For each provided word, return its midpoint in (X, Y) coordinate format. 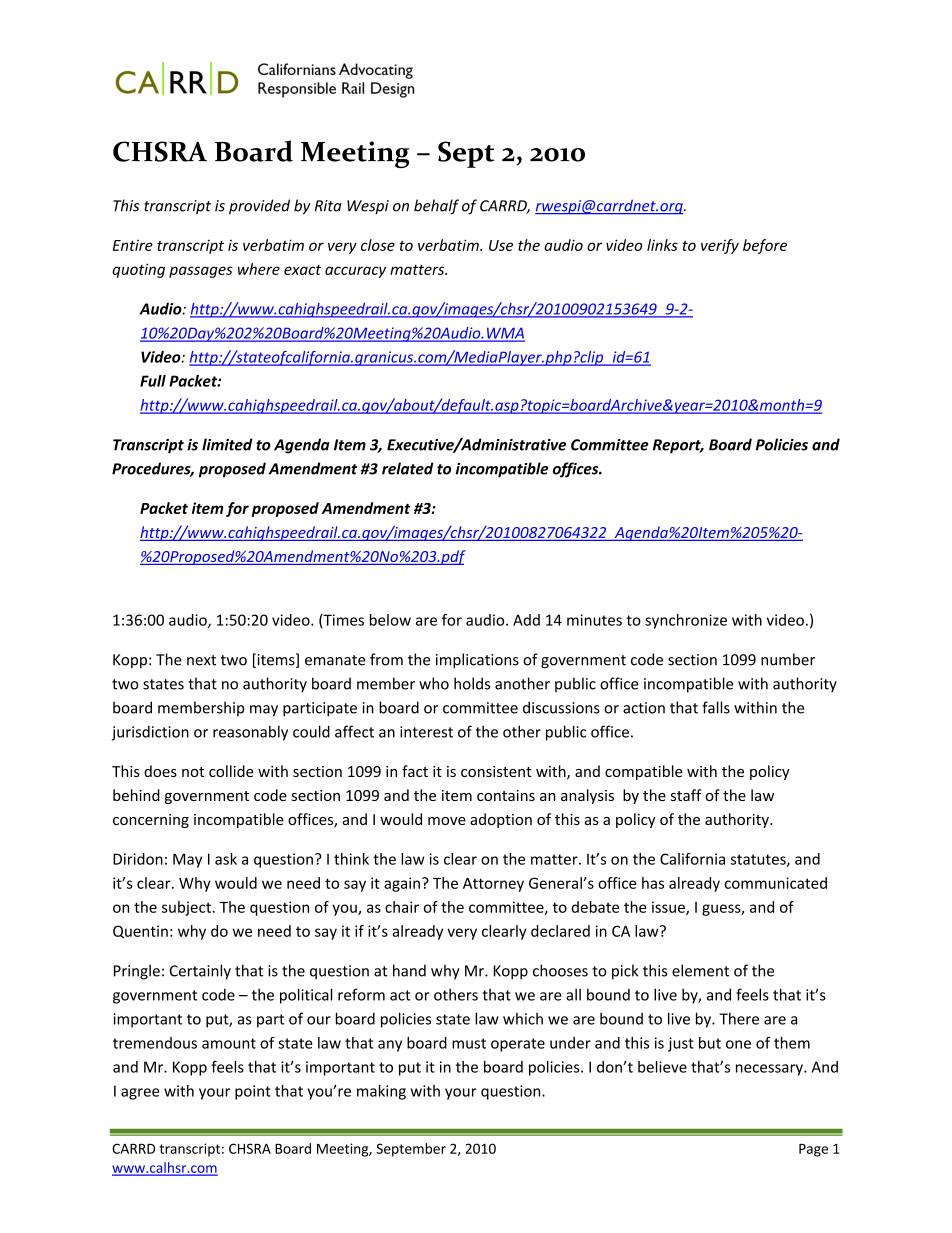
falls (716, 707)
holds (472, 683)
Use (501, 245)
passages (201, 272)
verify (720, 246)
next (201, 660)
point (253, 1092)
